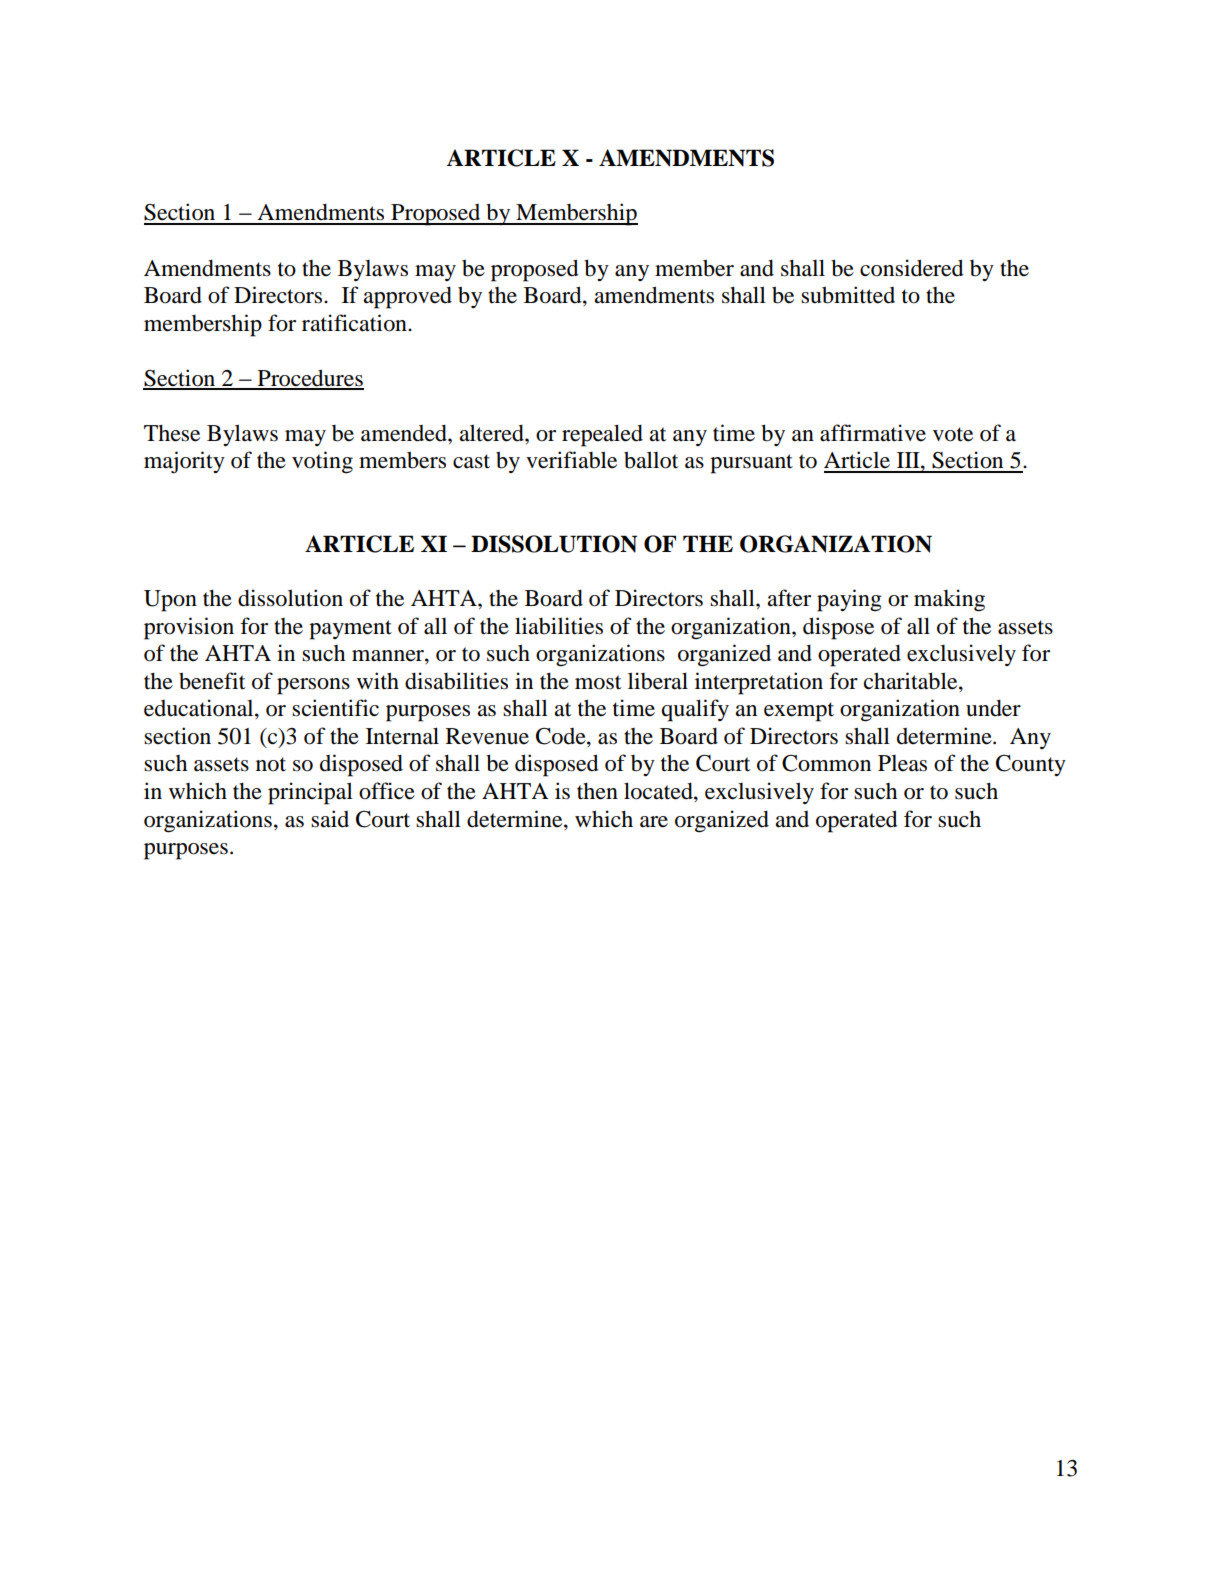 The height and width of the screenshot is (1581, 1222). I want to click on vote, so click(953, 434).
